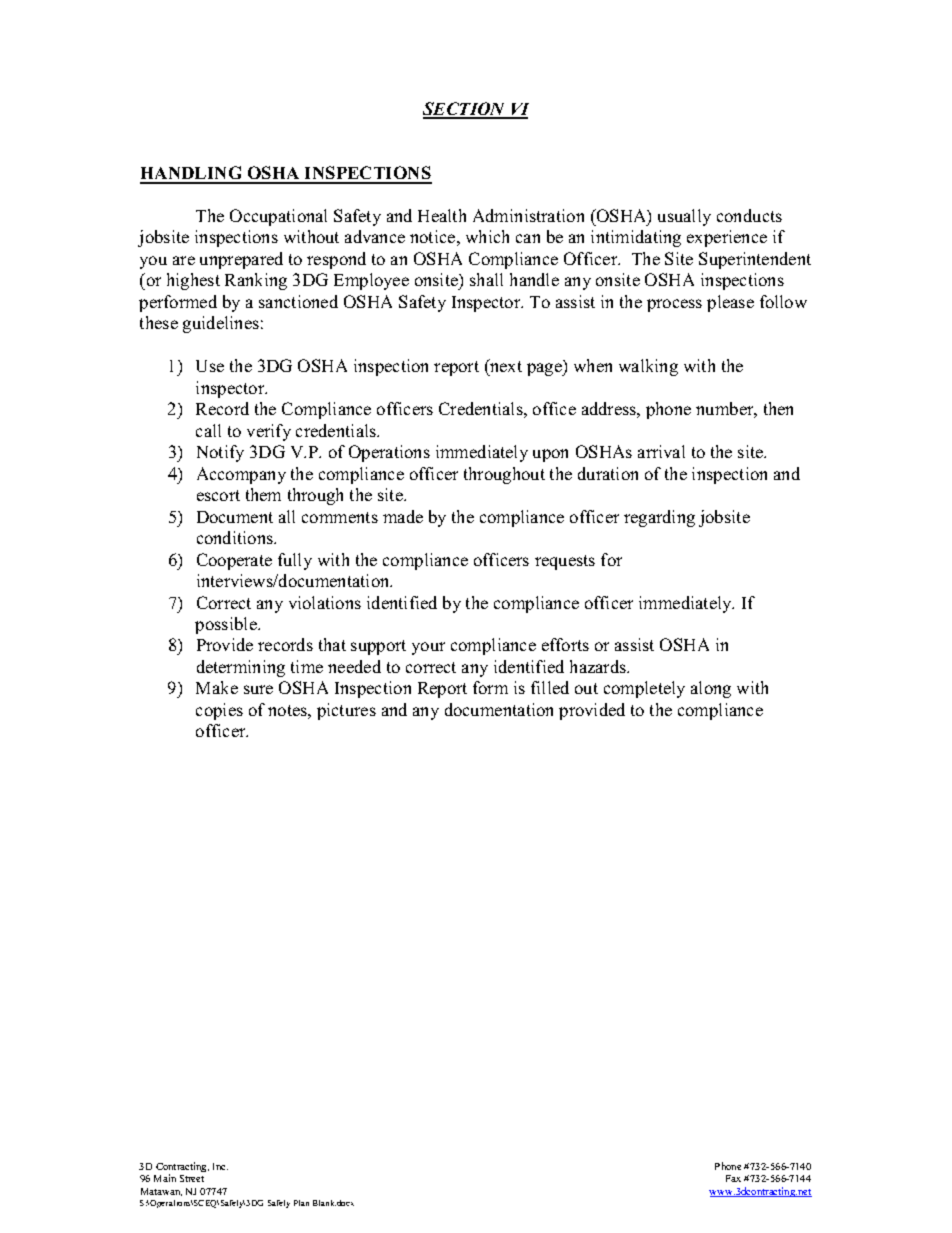 This document has width=952, height=1233. Describe the element at coordinates (278, 217) in the document. I see `Occupational` at that location.
